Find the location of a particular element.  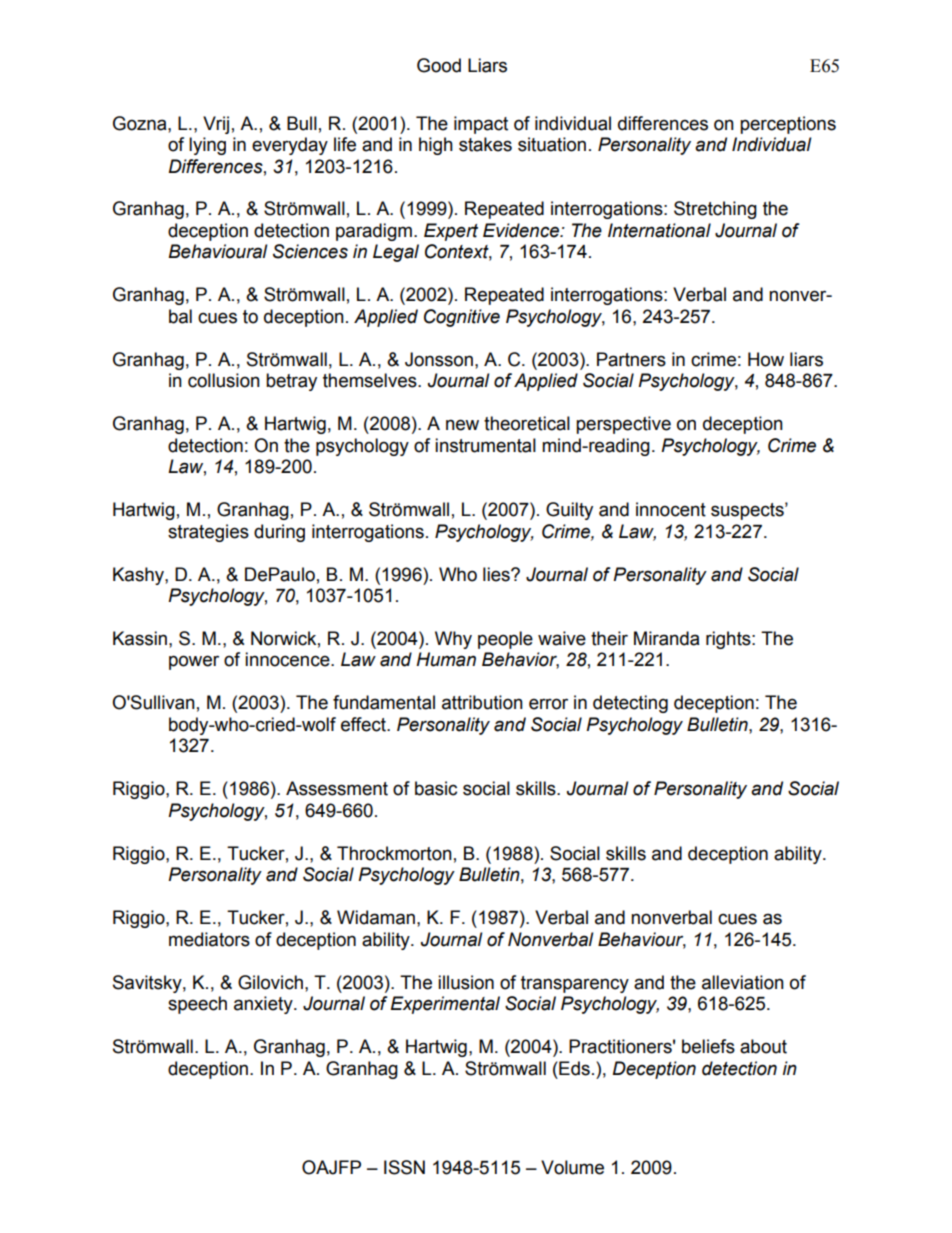

basic is located at coordinates (436, 788).
